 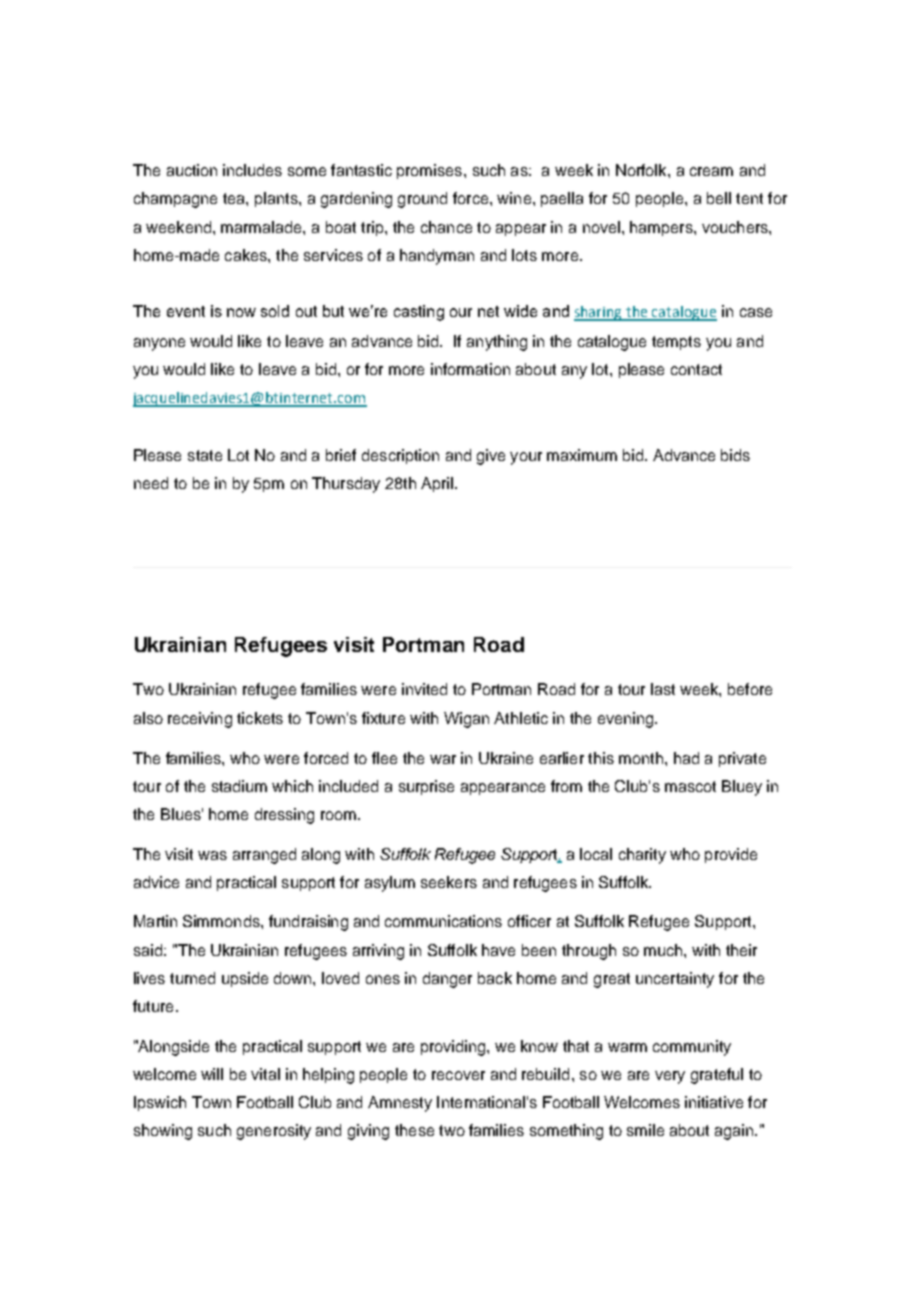 What do you see at coordinates (719, 198) in the screenshot?
I see `bell` at bounding box center [719, 198].
